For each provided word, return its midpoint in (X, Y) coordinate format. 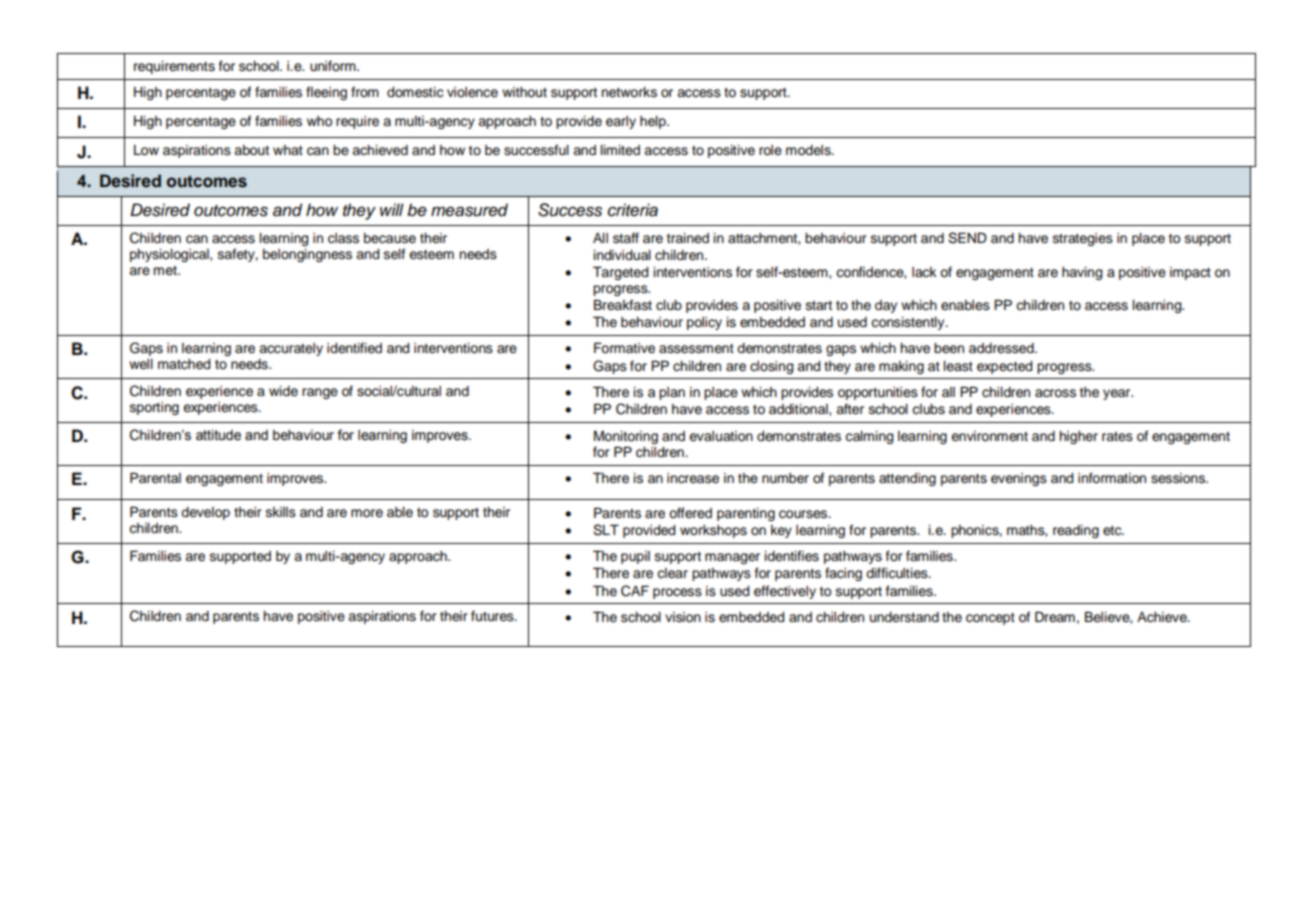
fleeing (326, 93)
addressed (1002, 348)
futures (493, 615)
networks (629, 92)
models (809, 150)
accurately (291, 349)
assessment (696, 349)
